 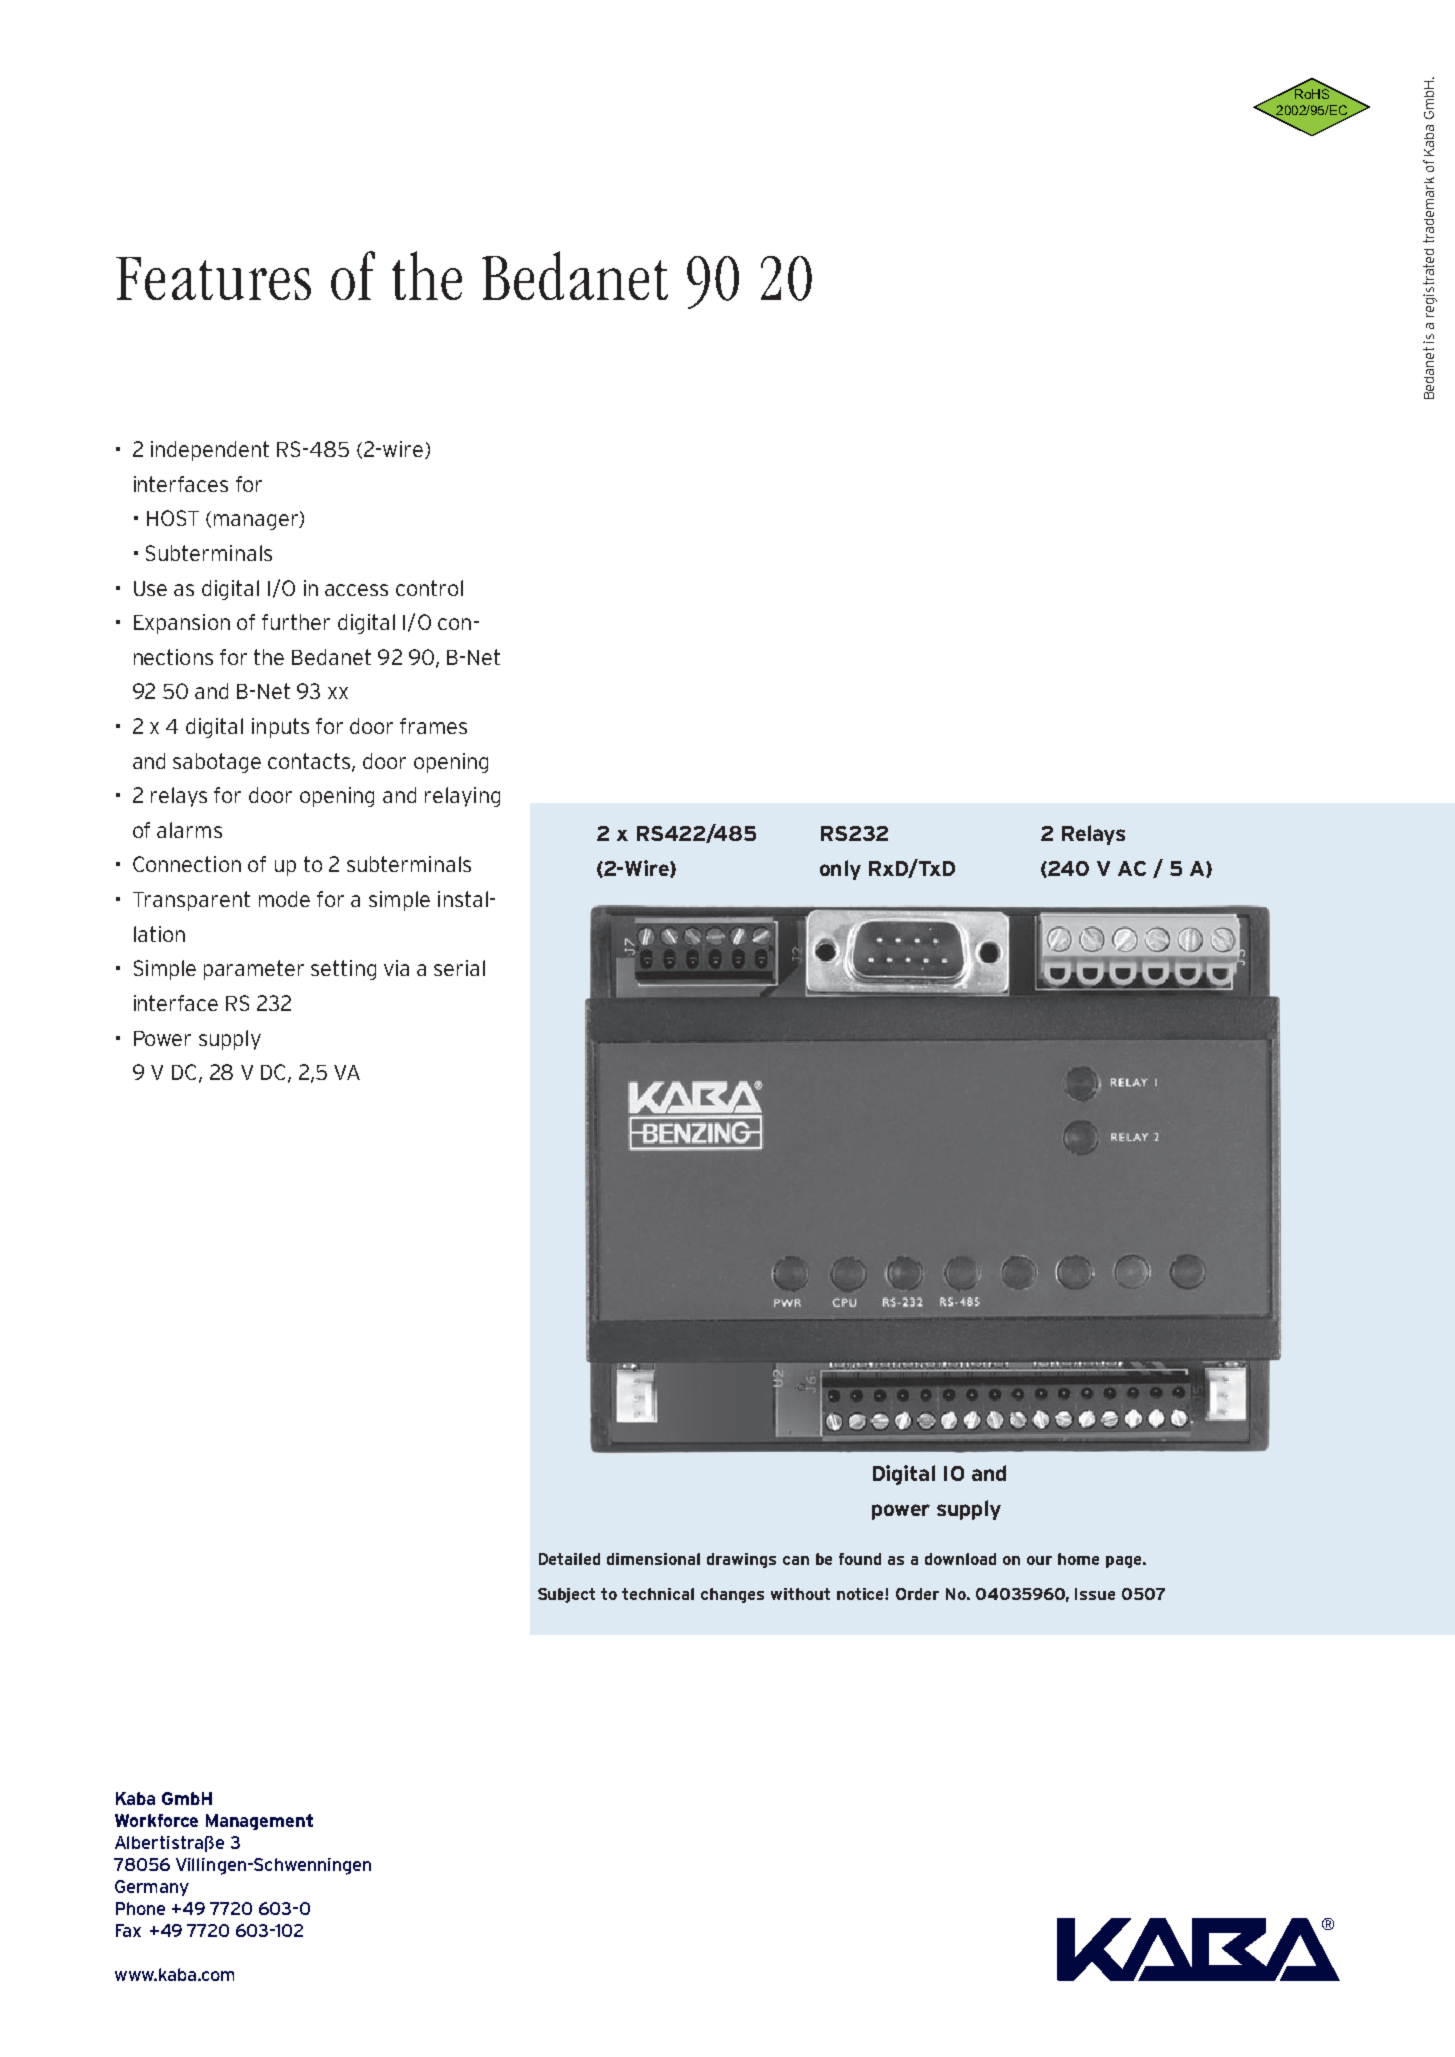 I want to click on Management, so click(x=259, y=1822).
